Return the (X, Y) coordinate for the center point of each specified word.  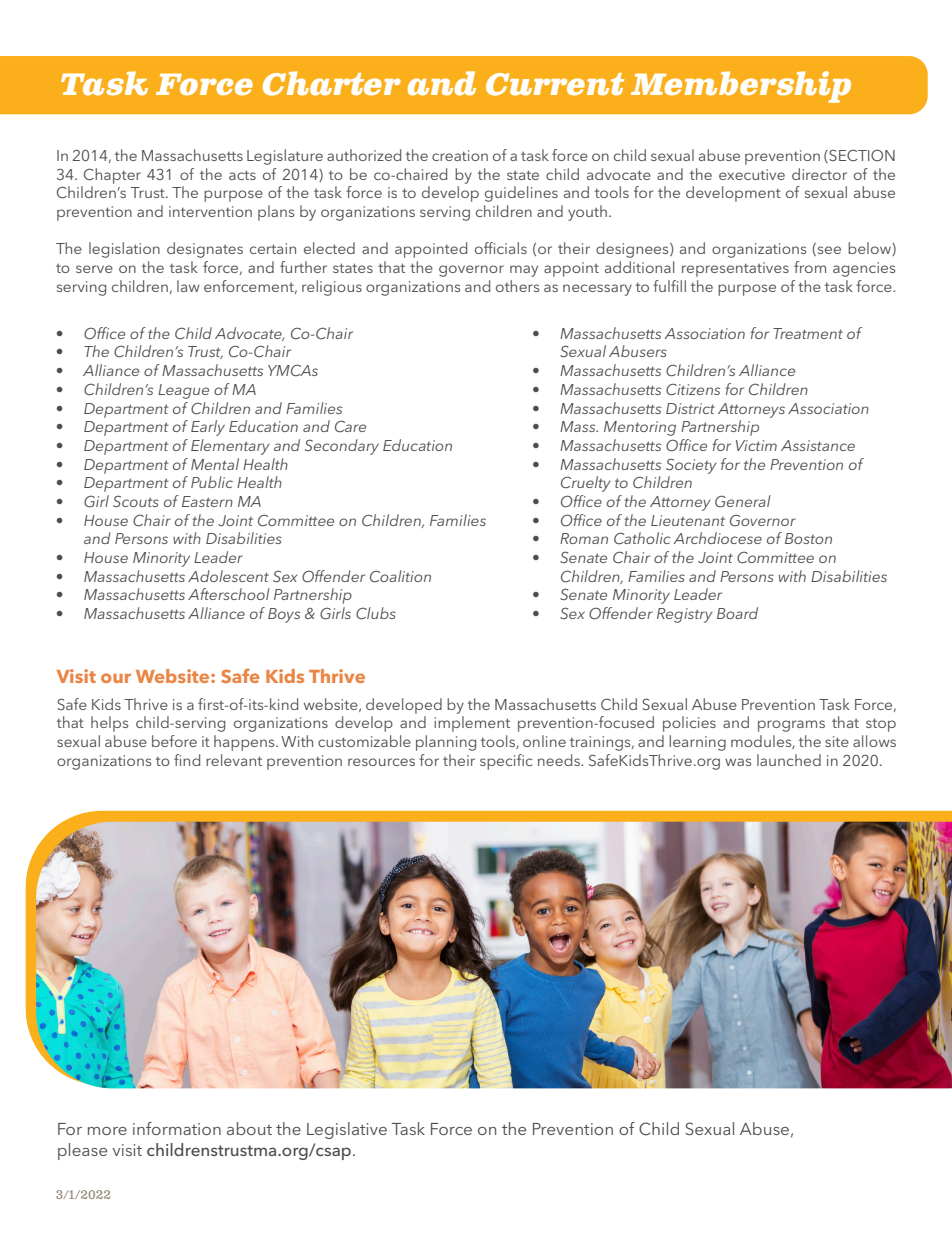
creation (460, 155)
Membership (741, 87)
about (249, 1128)
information (177, 1128)
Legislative (347, 1130)
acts (242, 175)
